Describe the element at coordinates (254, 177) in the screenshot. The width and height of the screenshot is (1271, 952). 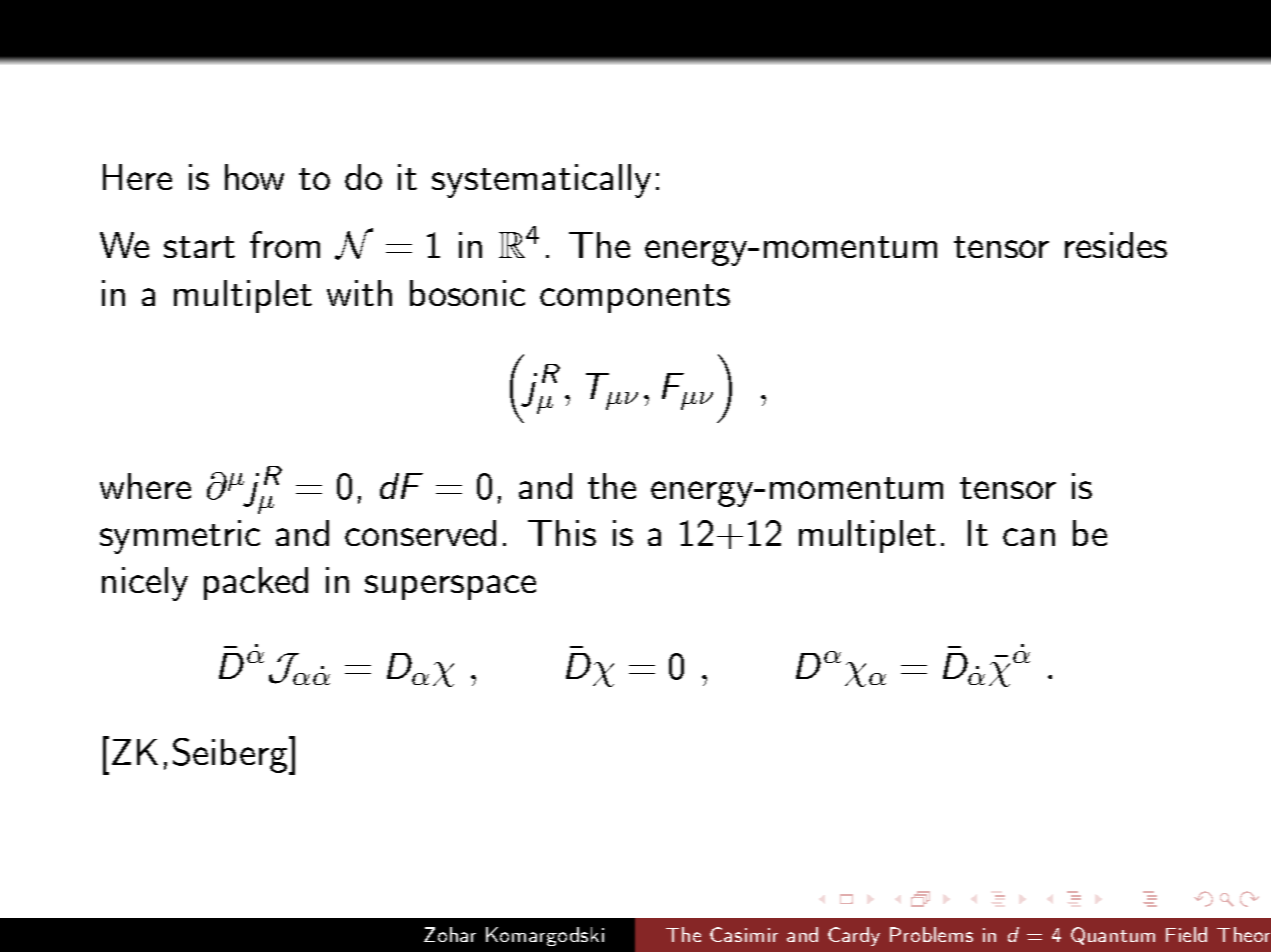
I see `how` at that location.
